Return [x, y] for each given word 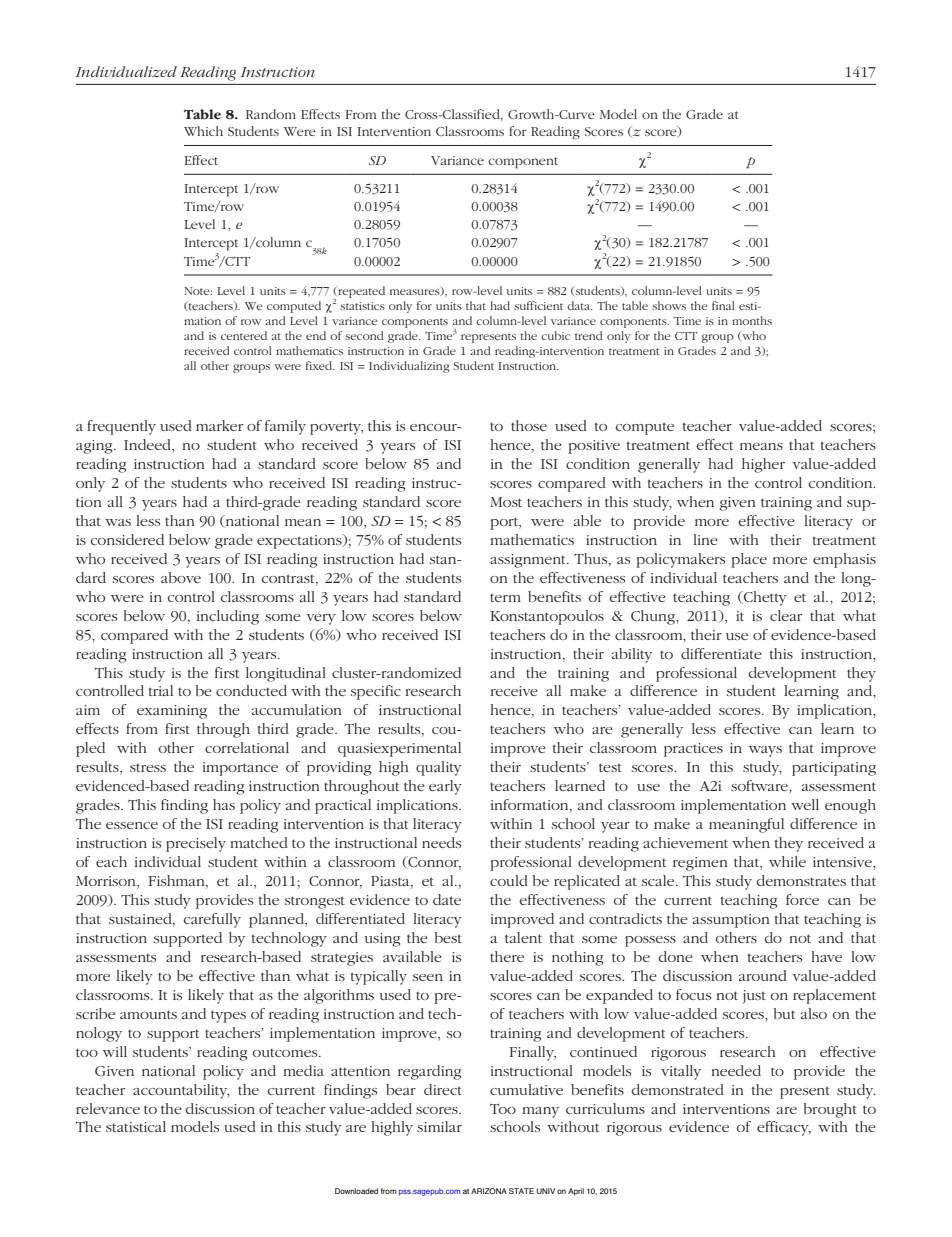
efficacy [784, 1128]
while [787, 861]
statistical [136, 1126]
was [118, 522]
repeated [360, 292]
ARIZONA [489, 1191]
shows [669, 305]
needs [441, 842]
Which [203, 131]
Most [506, 502]
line [705, 539]
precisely [196, 844]
